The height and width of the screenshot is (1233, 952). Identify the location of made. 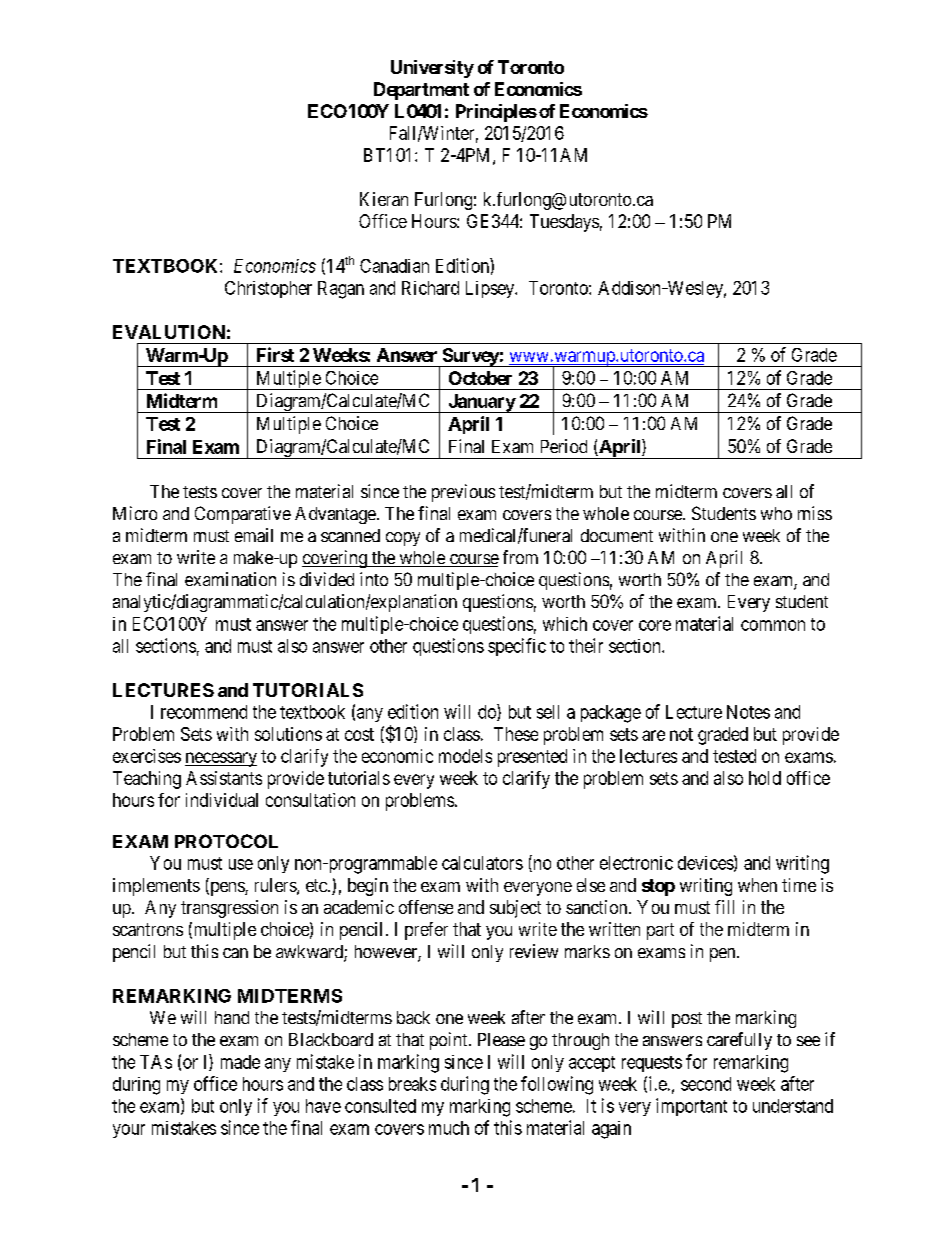
(240, 1062).
